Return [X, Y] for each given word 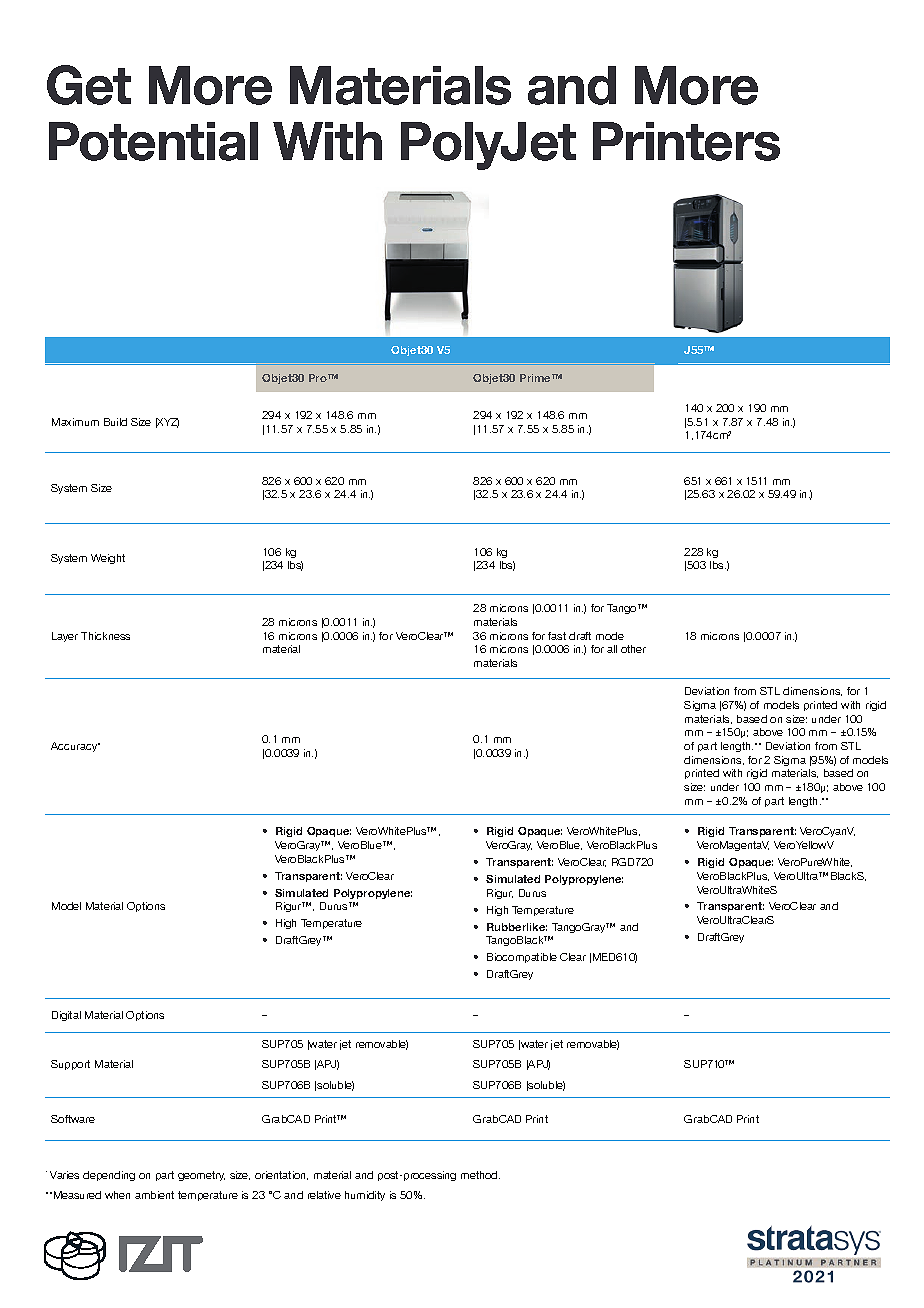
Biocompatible [522, 958]
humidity [365, 1196]
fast [557, 636]
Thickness [105, 636]
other [633, 649]
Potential [153, 141]
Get [89, 85]
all [612, 649]
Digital [66, 1016]
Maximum [75, 422]
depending [109, 1176]
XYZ [167, 423]
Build [115, 422]
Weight [108, 559]
